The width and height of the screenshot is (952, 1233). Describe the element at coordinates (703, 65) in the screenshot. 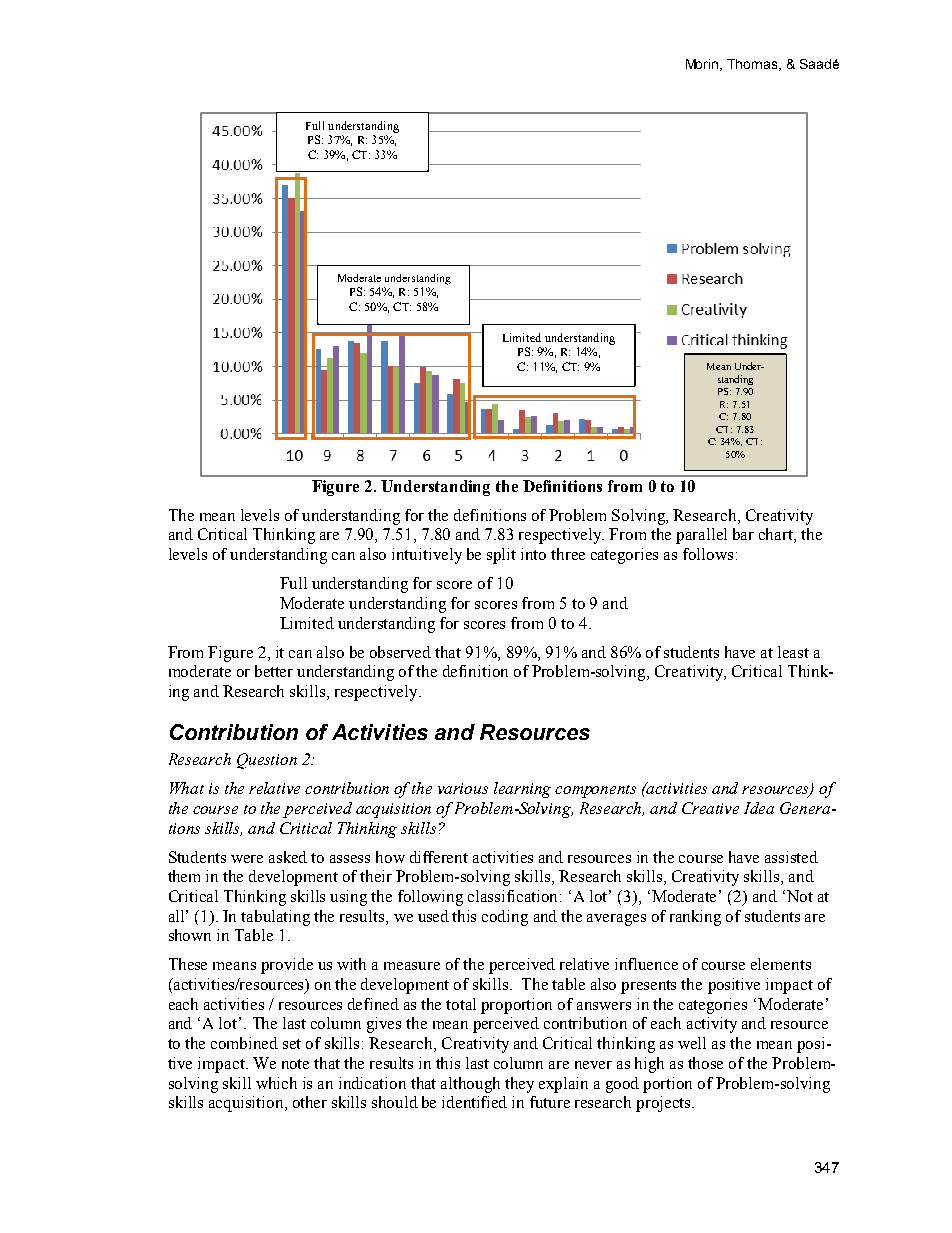

I see `Morin` at that location.
